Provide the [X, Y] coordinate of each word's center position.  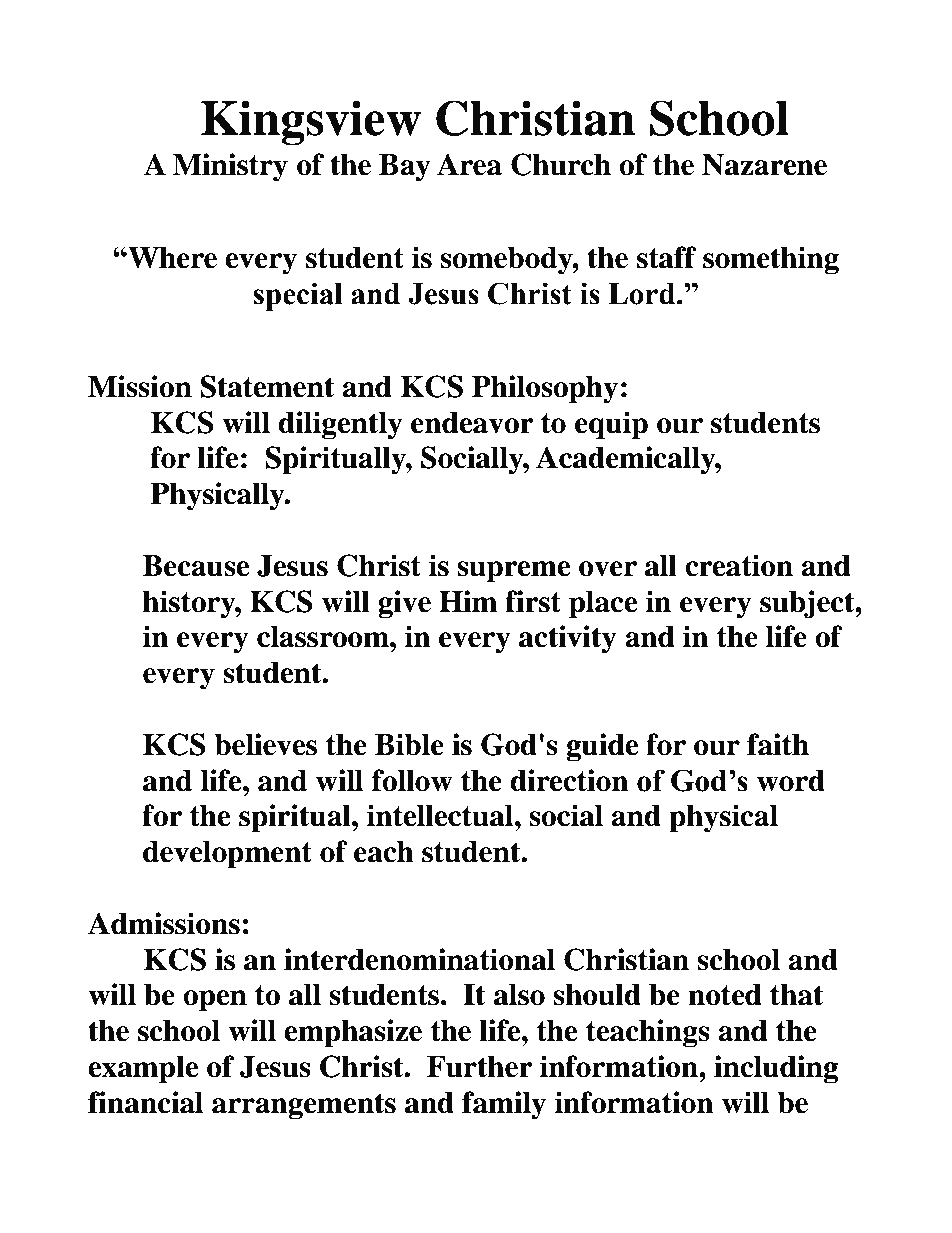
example [143, 1070]
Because [196, 566]
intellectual [441, 815]
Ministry [230, 167]
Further [480, 1067]
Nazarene [764, 165]
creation [739, 565]
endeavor [472, 423]
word [791, 781]
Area [469, 164]
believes [265, 744]
